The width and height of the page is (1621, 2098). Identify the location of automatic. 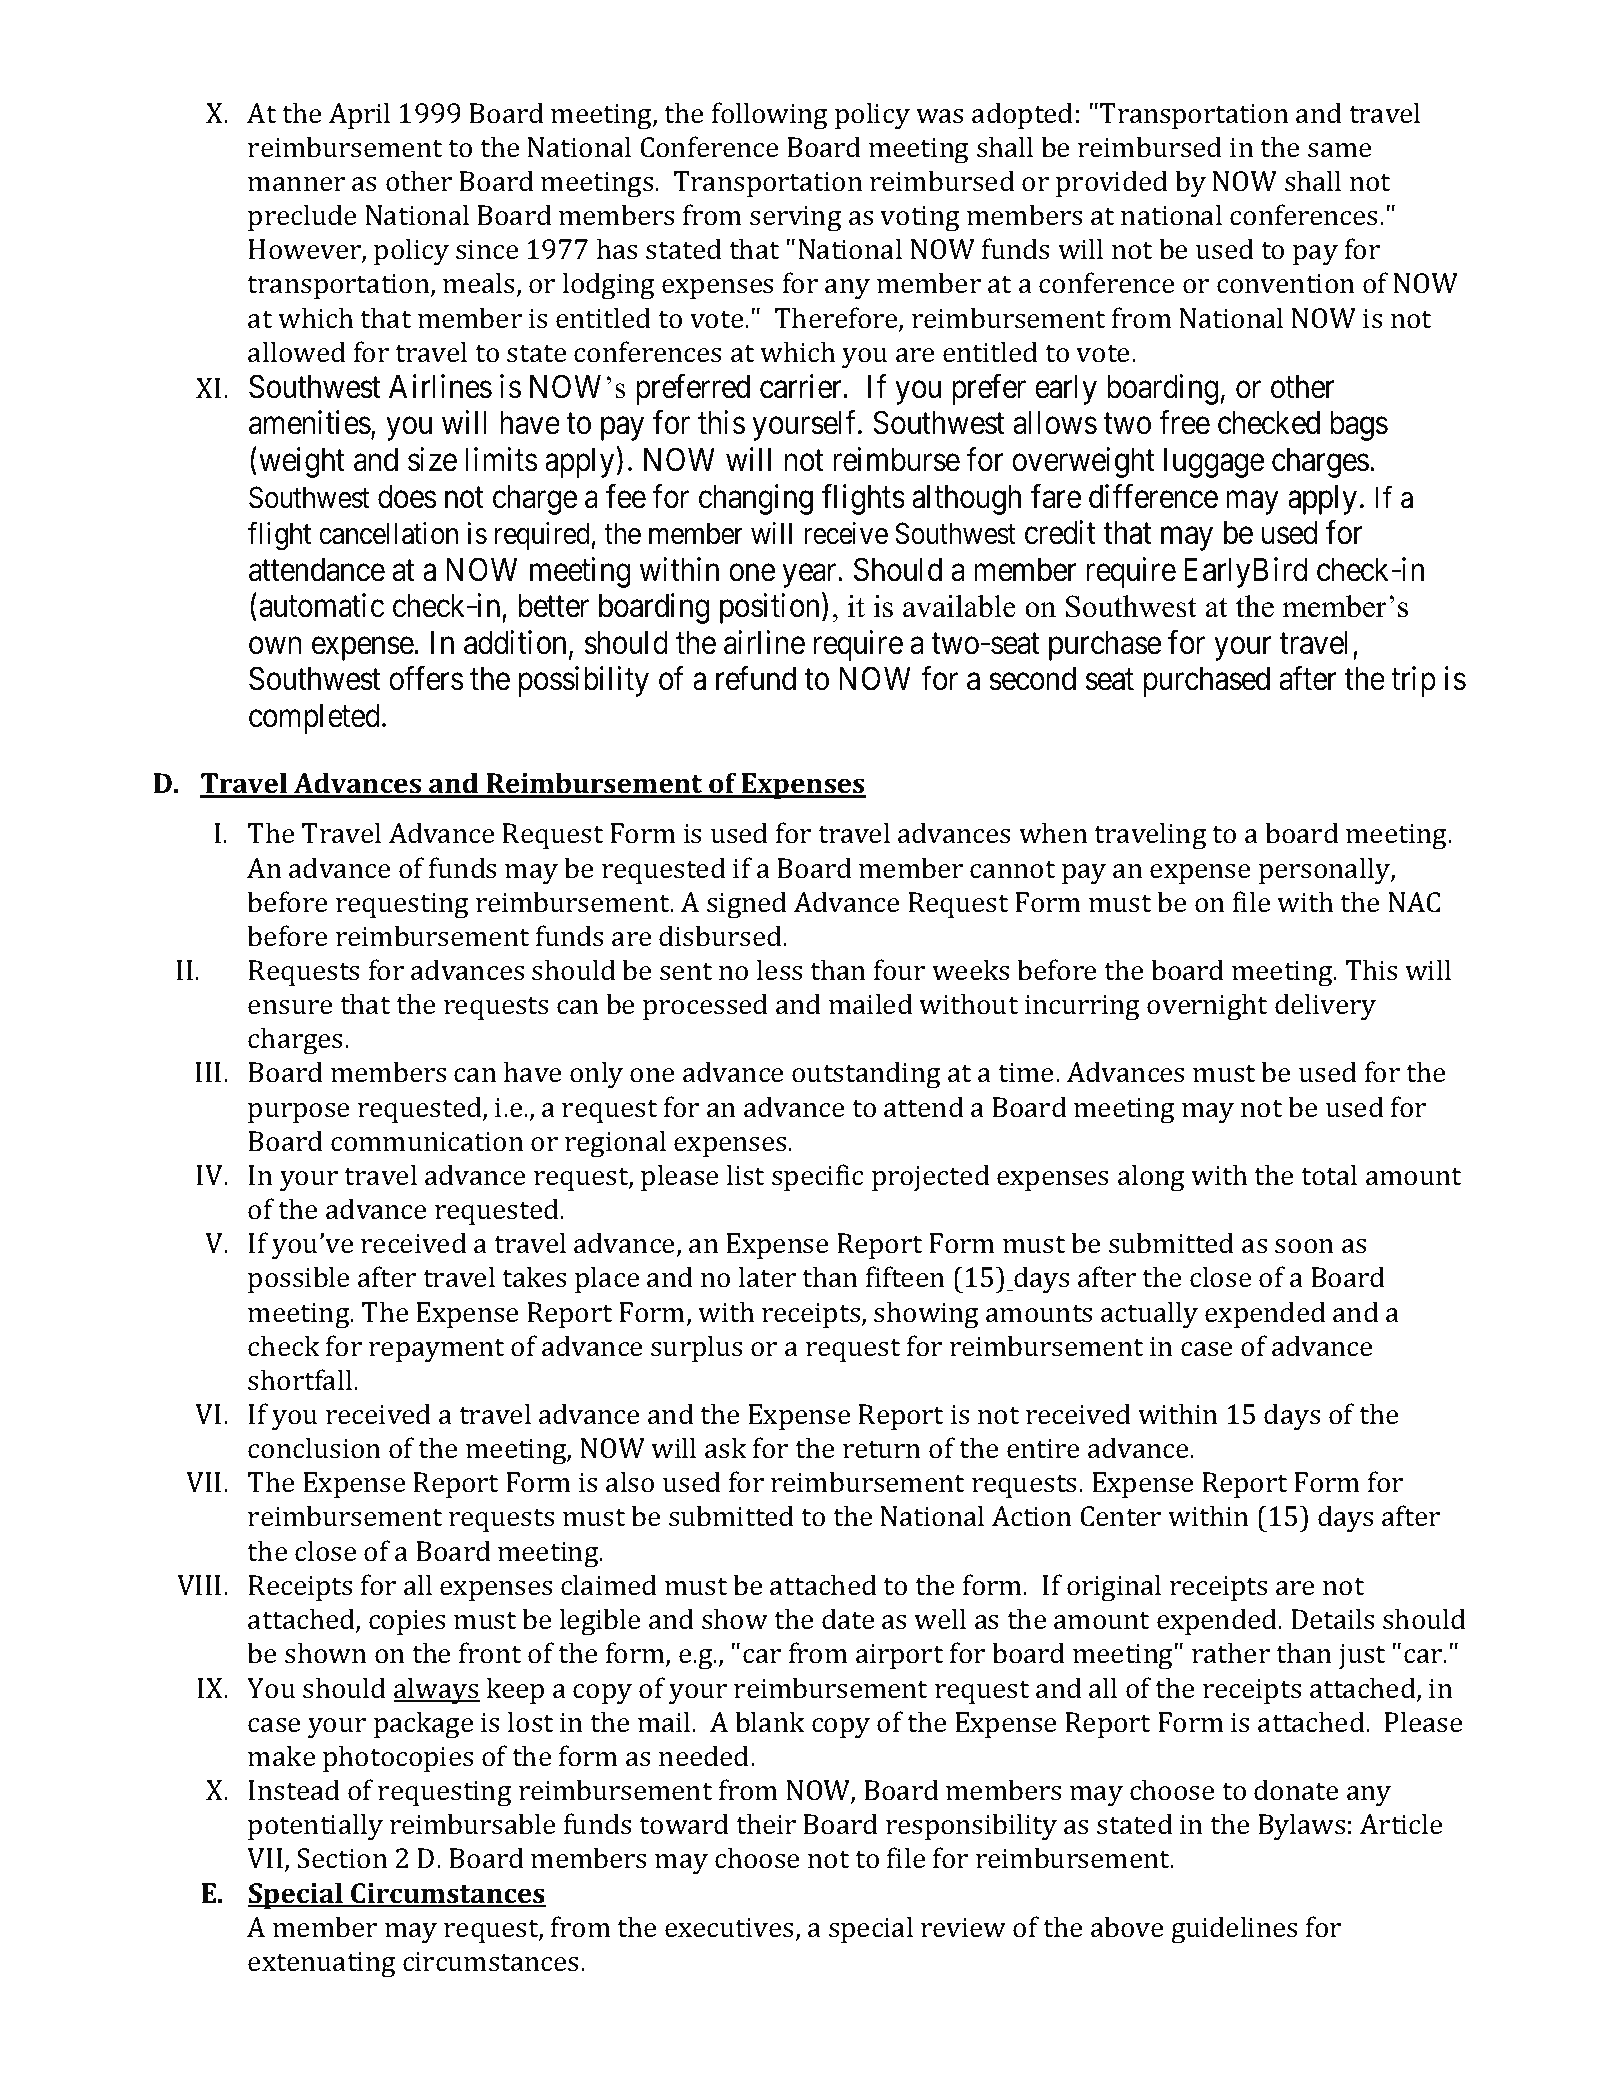
(321, 606).
